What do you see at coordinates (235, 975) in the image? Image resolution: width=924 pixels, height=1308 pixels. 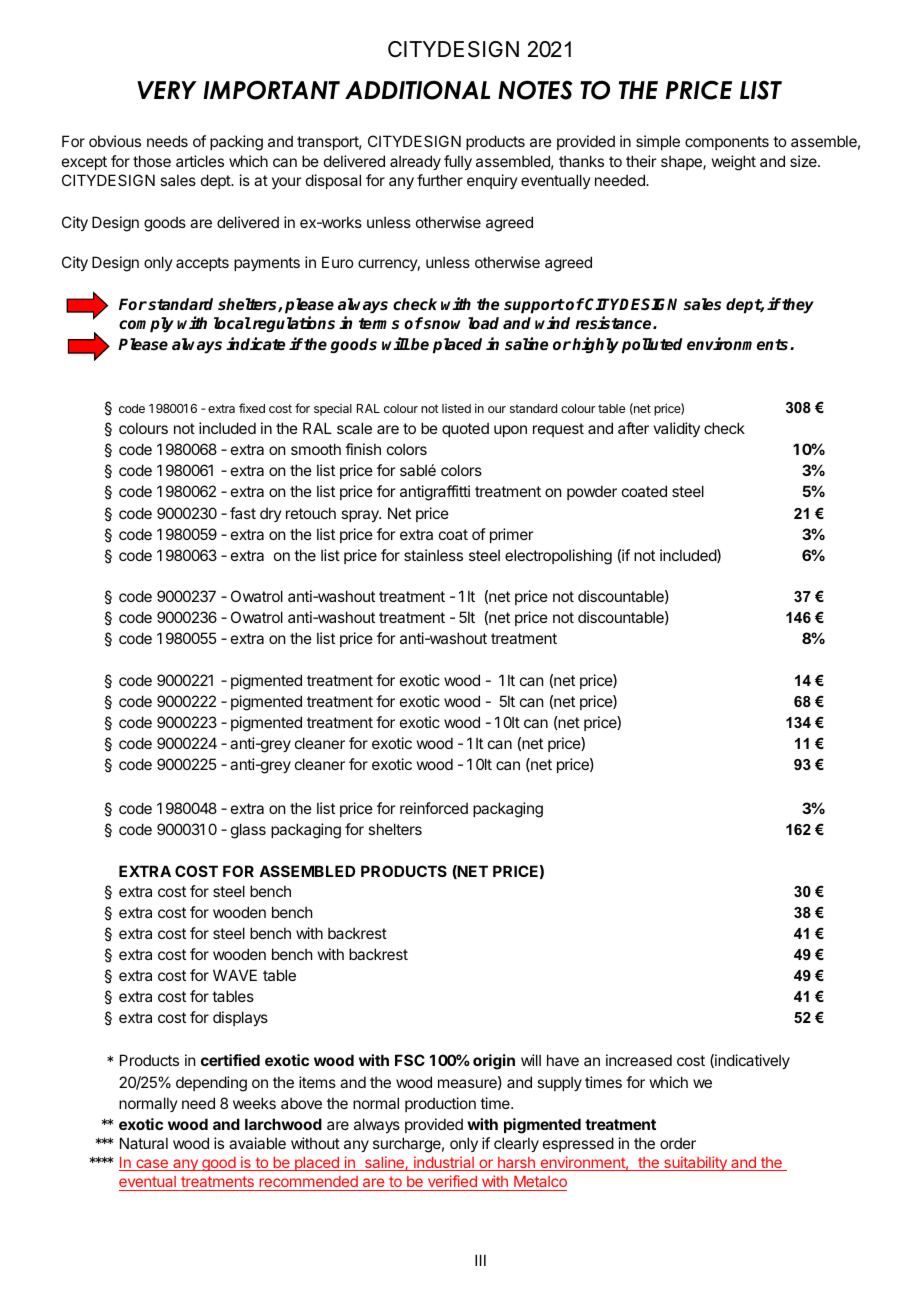 I see `WAVE` at bounding box center [235, 975].
